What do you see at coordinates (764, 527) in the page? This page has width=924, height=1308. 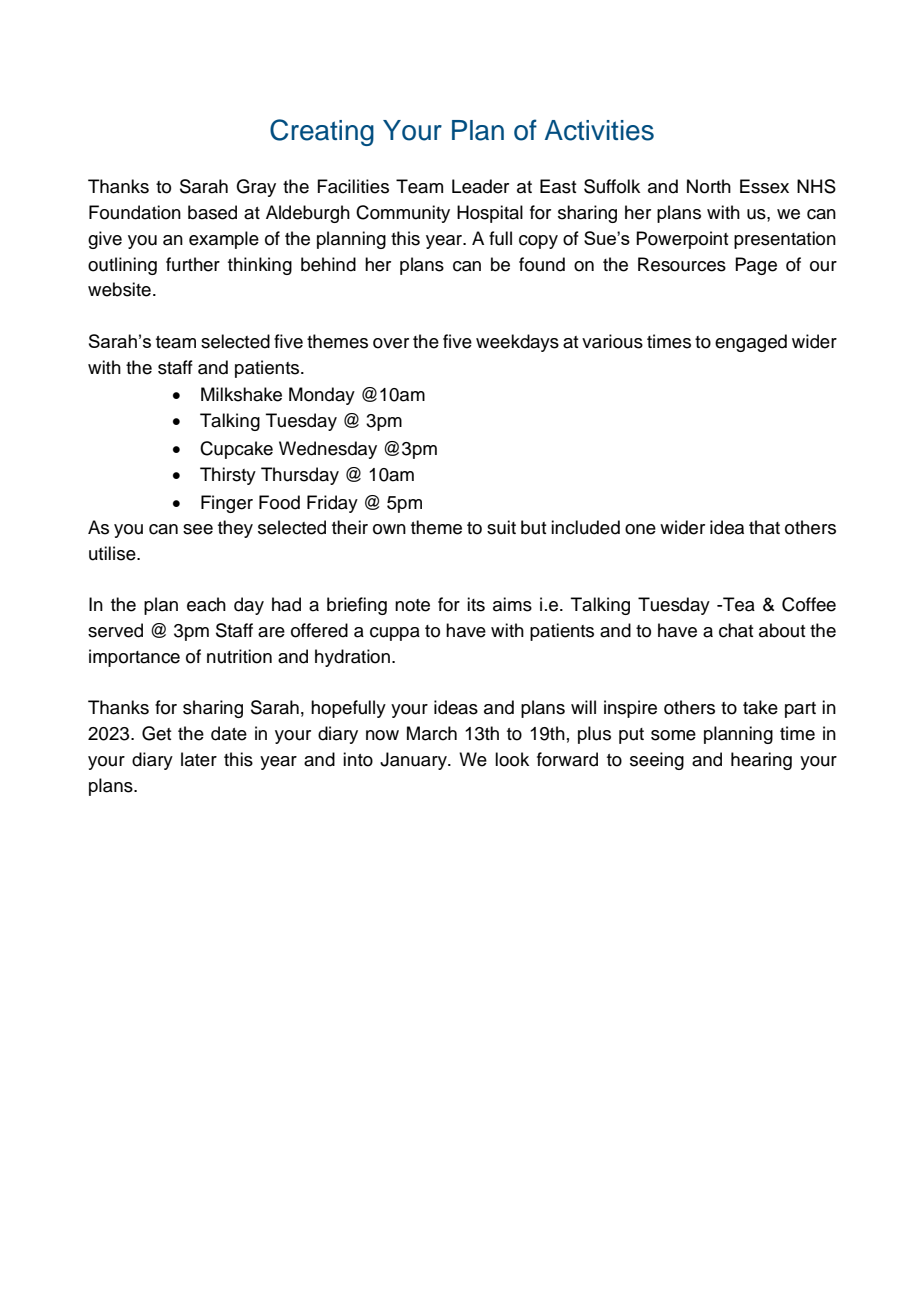 I see `that` at bounding box center [764, 527].
